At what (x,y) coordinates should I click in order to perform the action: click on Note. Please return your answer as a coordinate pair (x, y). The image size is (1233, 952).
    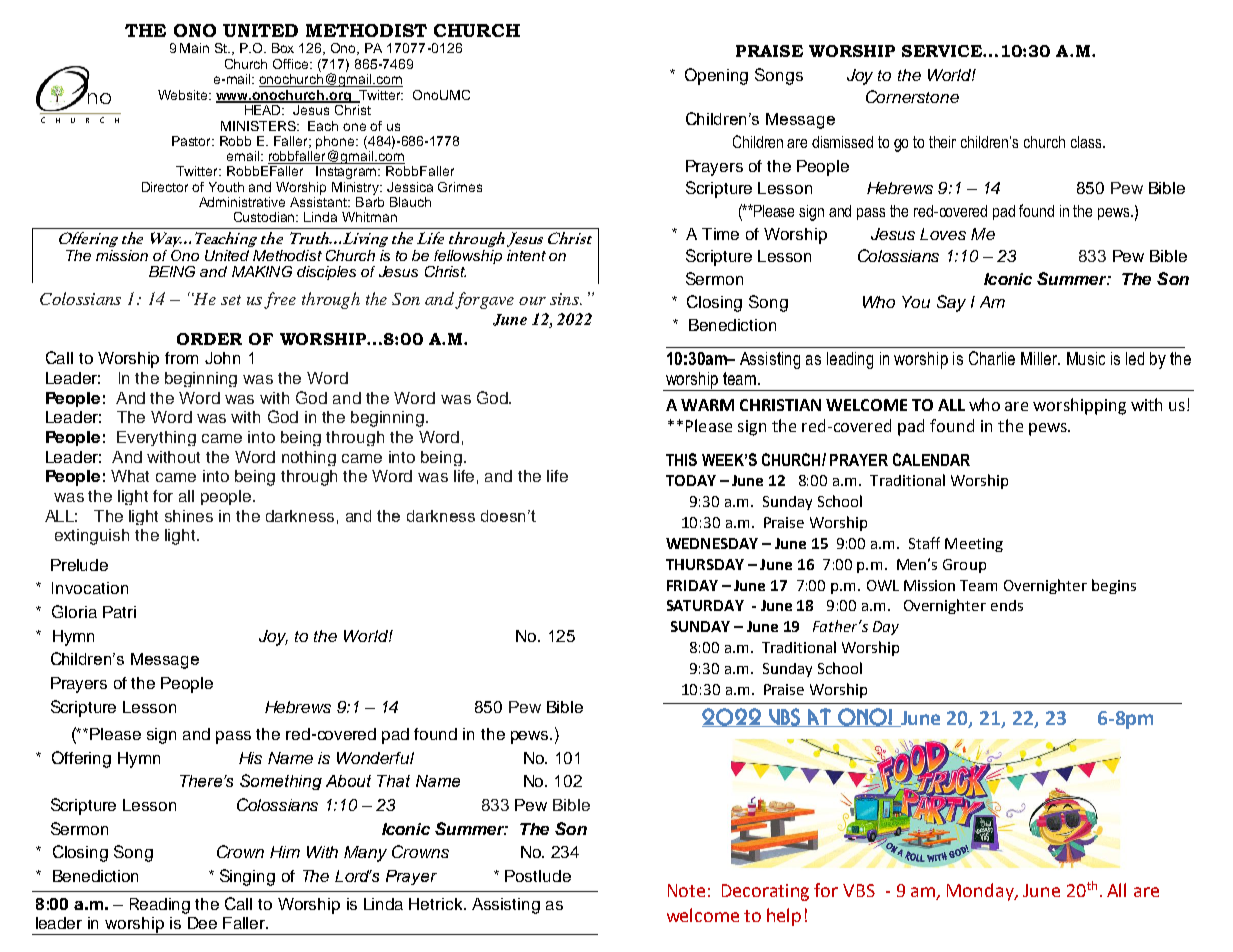
    Looking at the image, I should click on (686, 890).
